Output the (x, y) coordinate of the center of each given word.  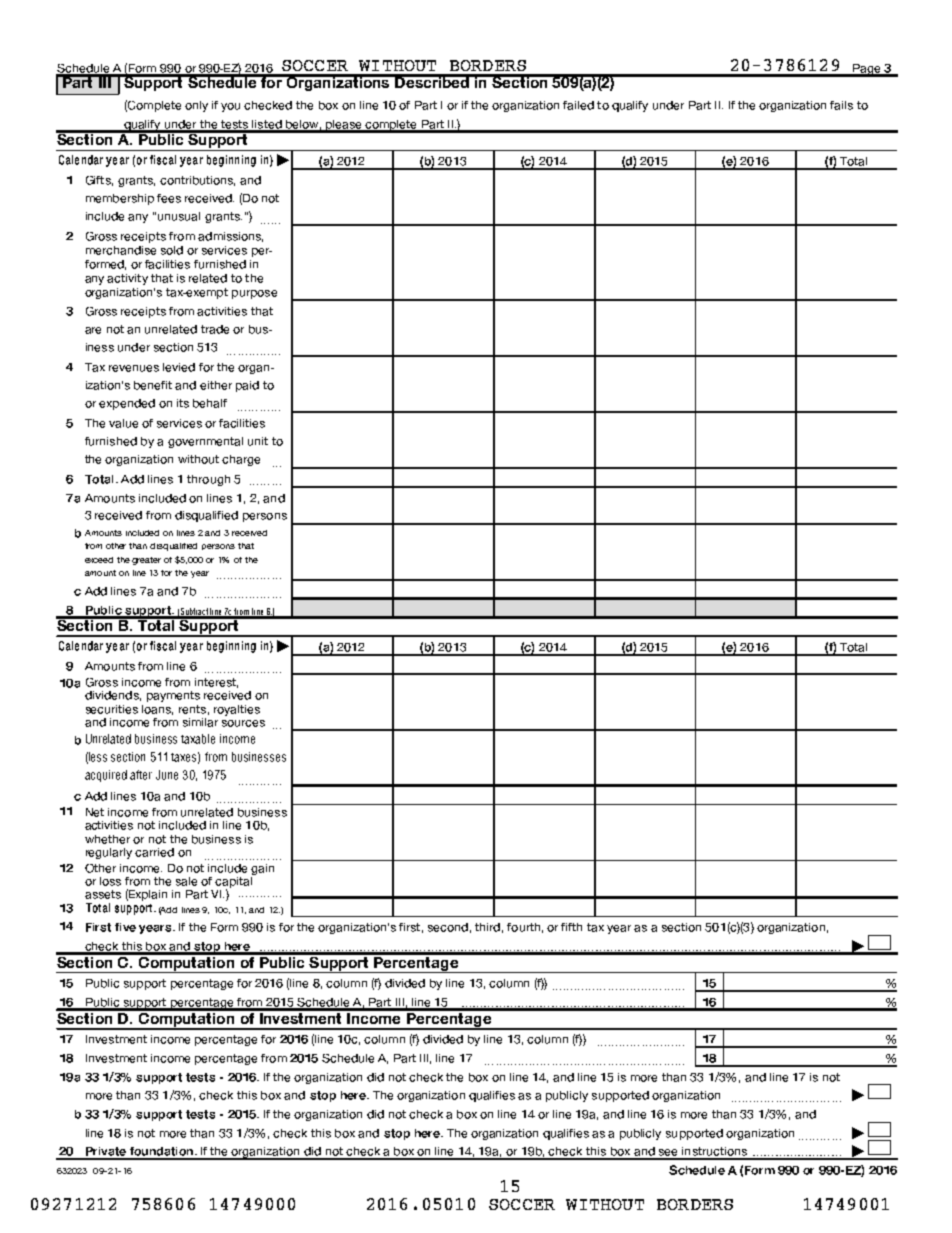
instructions (714, 1153)
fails (841, 105)
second (448, 927)
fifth (571, 927)
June (167, 775)
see (669, 1154)
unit (258, 441)
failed (578, 105)
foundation (161, 1153)
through (208, 480)
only (196, 106)
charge (241, 460)
